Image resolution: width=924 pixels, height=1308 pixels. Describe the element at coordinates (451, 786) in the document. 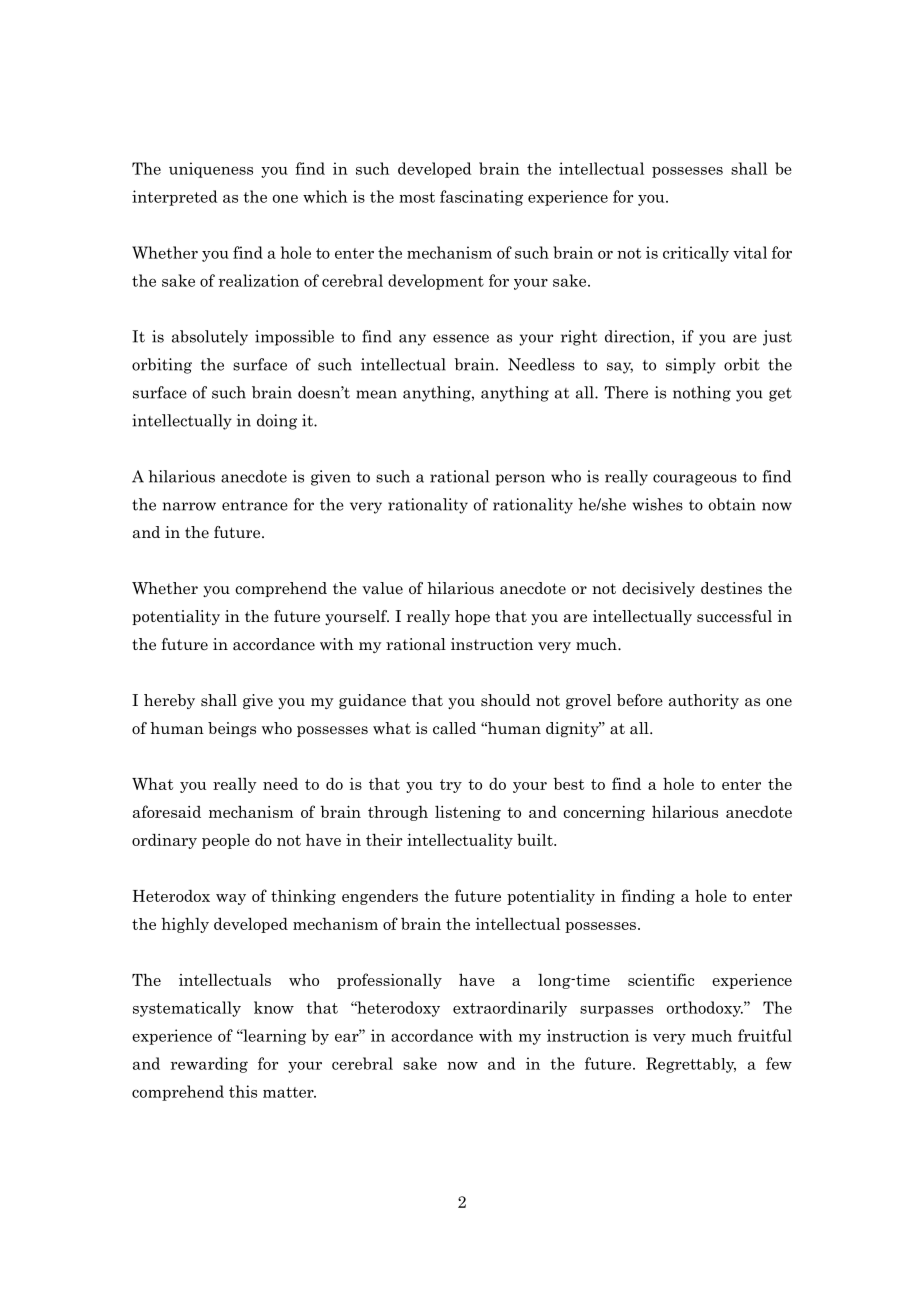

I see `try` at that location.
